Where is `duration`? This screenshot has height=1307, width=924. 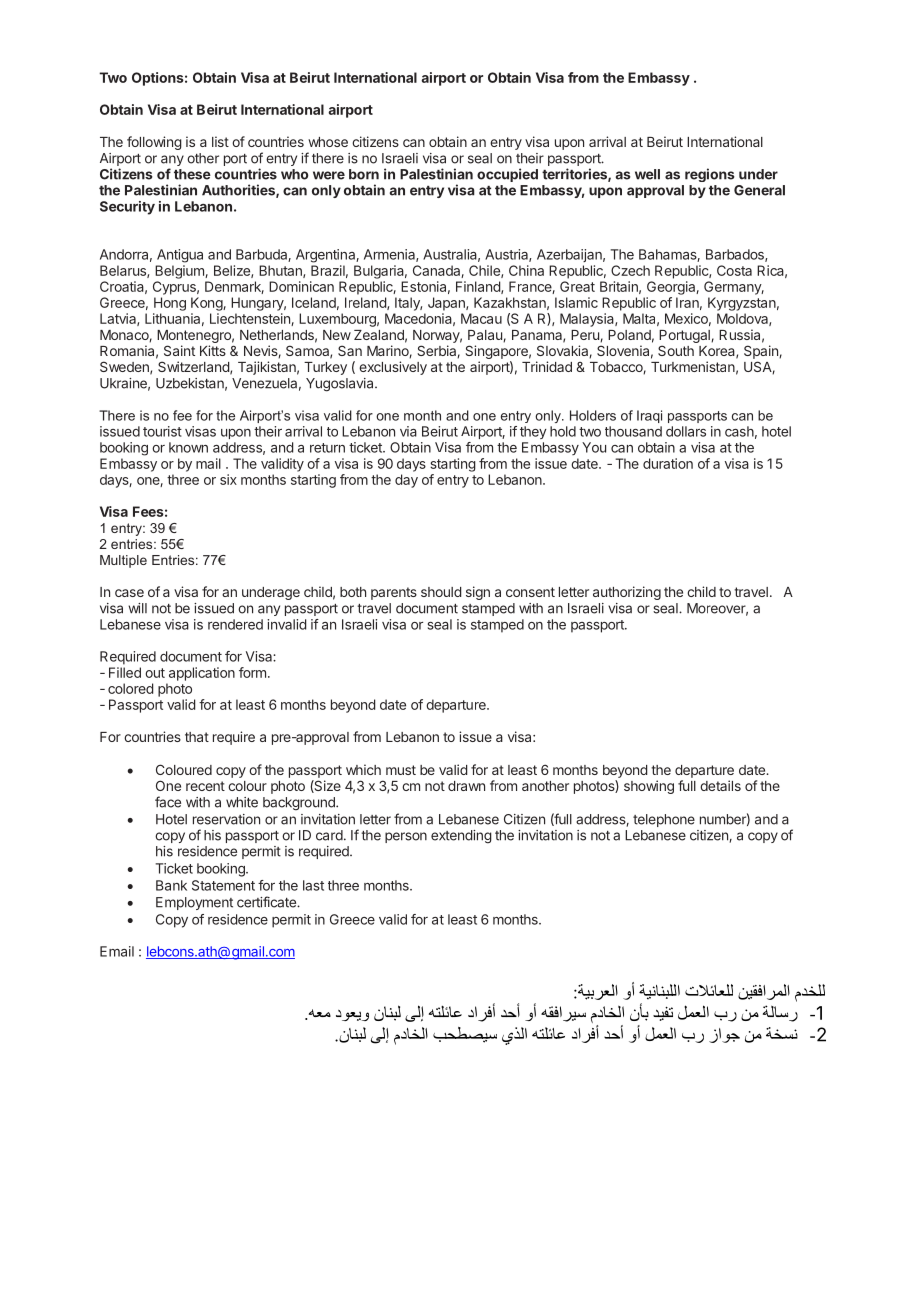 duration is located at coordinates (668, 463).
